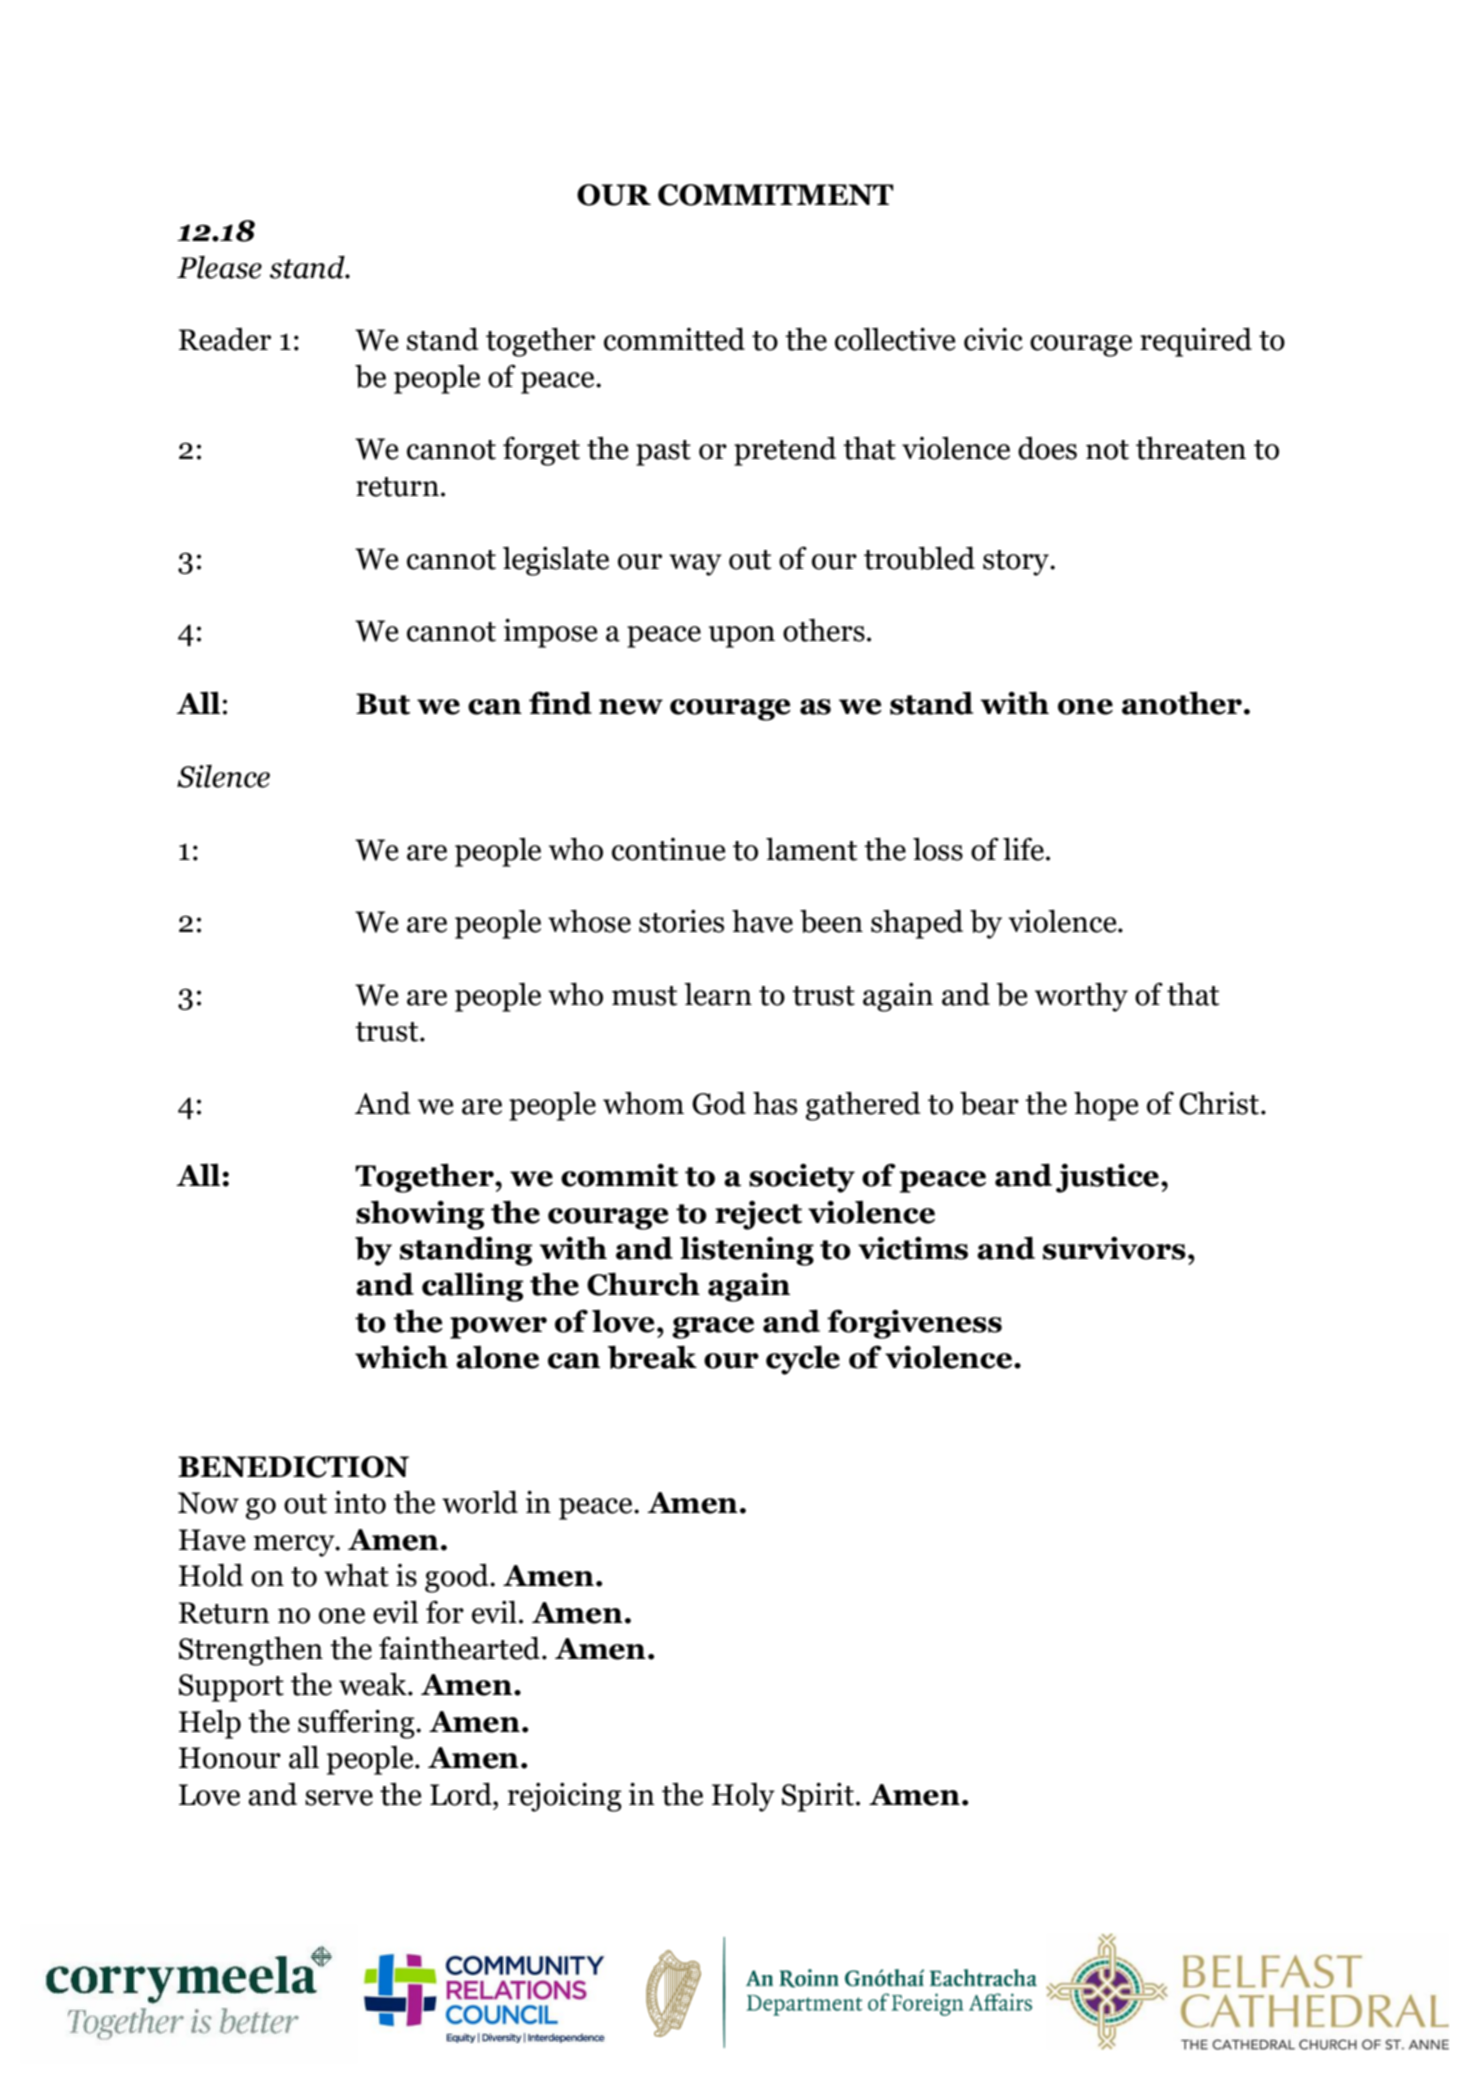 The height and width of the screenshot is (2079, 1470). Describe the element at coordinates (652, 1357) in the screenshot. I see `break` at that location.
